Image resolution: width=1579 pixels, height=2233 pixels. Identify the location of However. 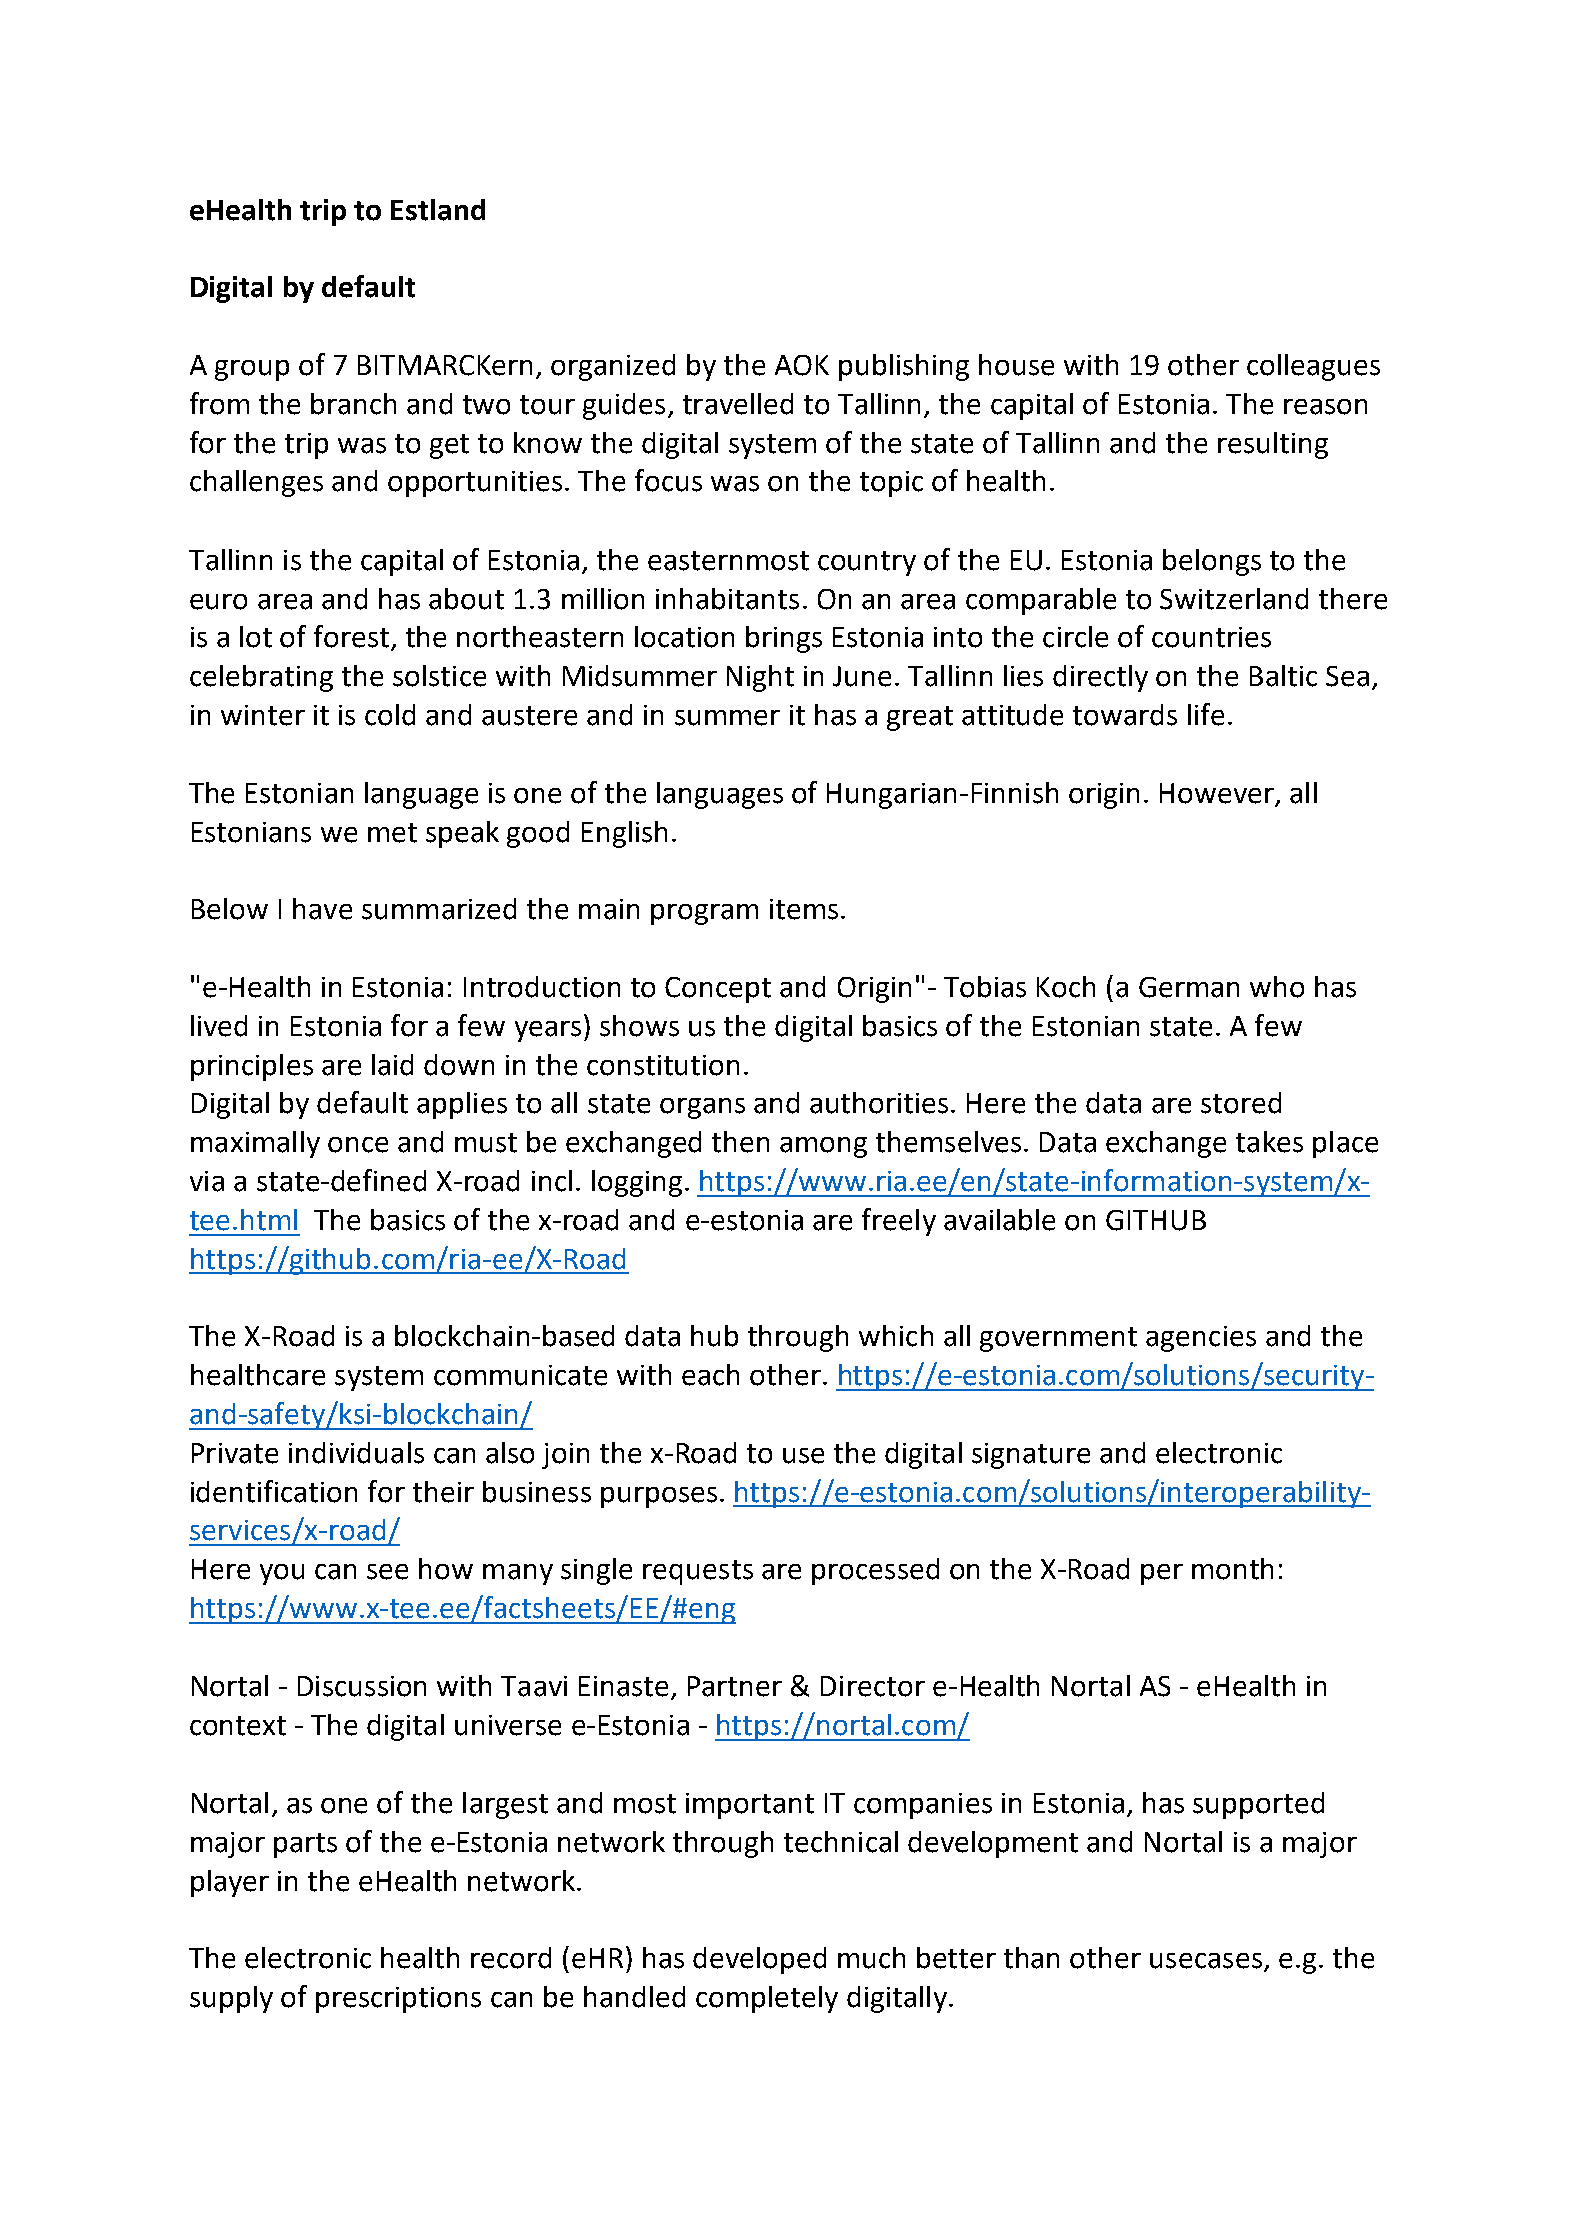
(1217, 793).
